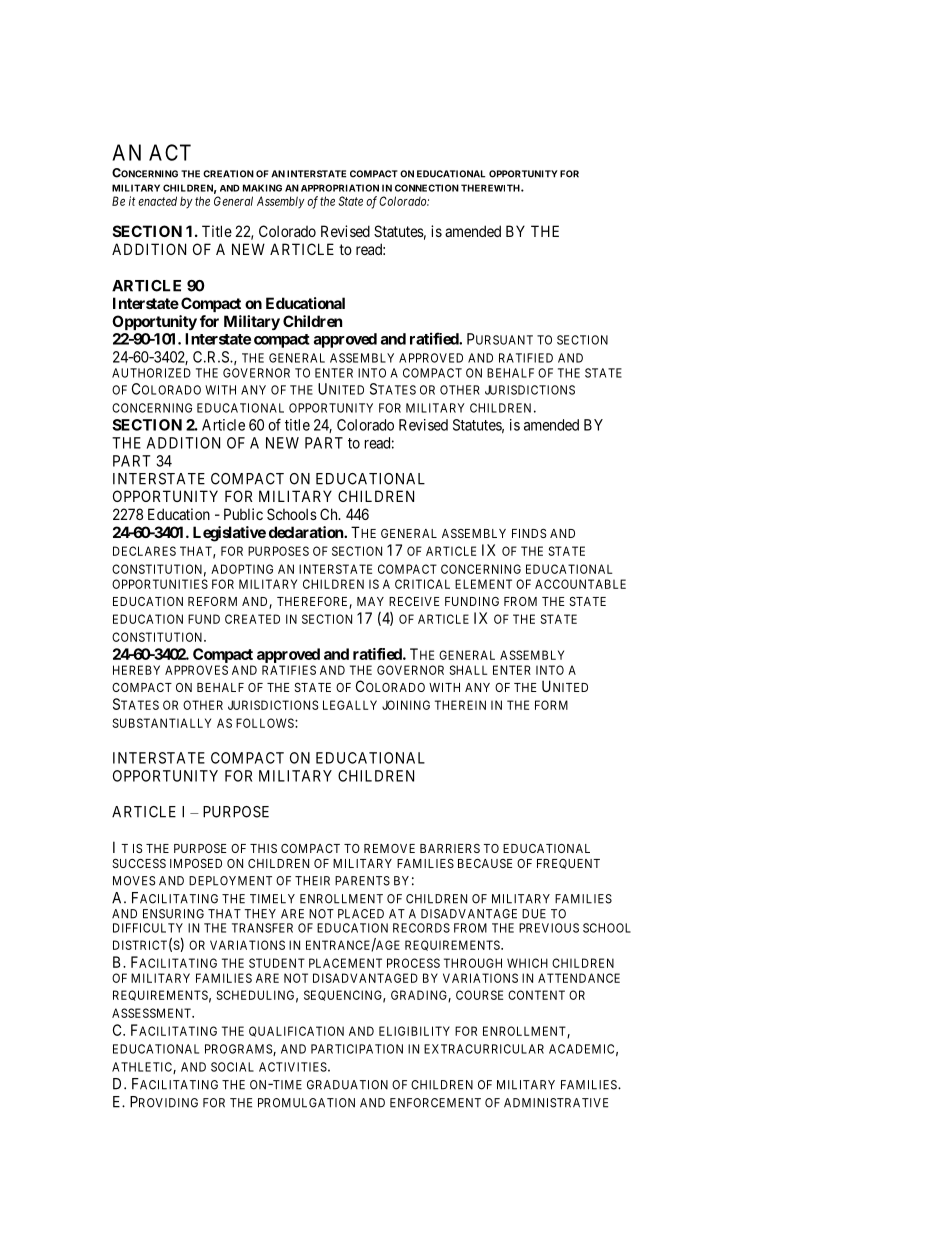  What do you see at coordinates (157, 201) in the image?
I see `enacted` at bounding box center [157, 201].
